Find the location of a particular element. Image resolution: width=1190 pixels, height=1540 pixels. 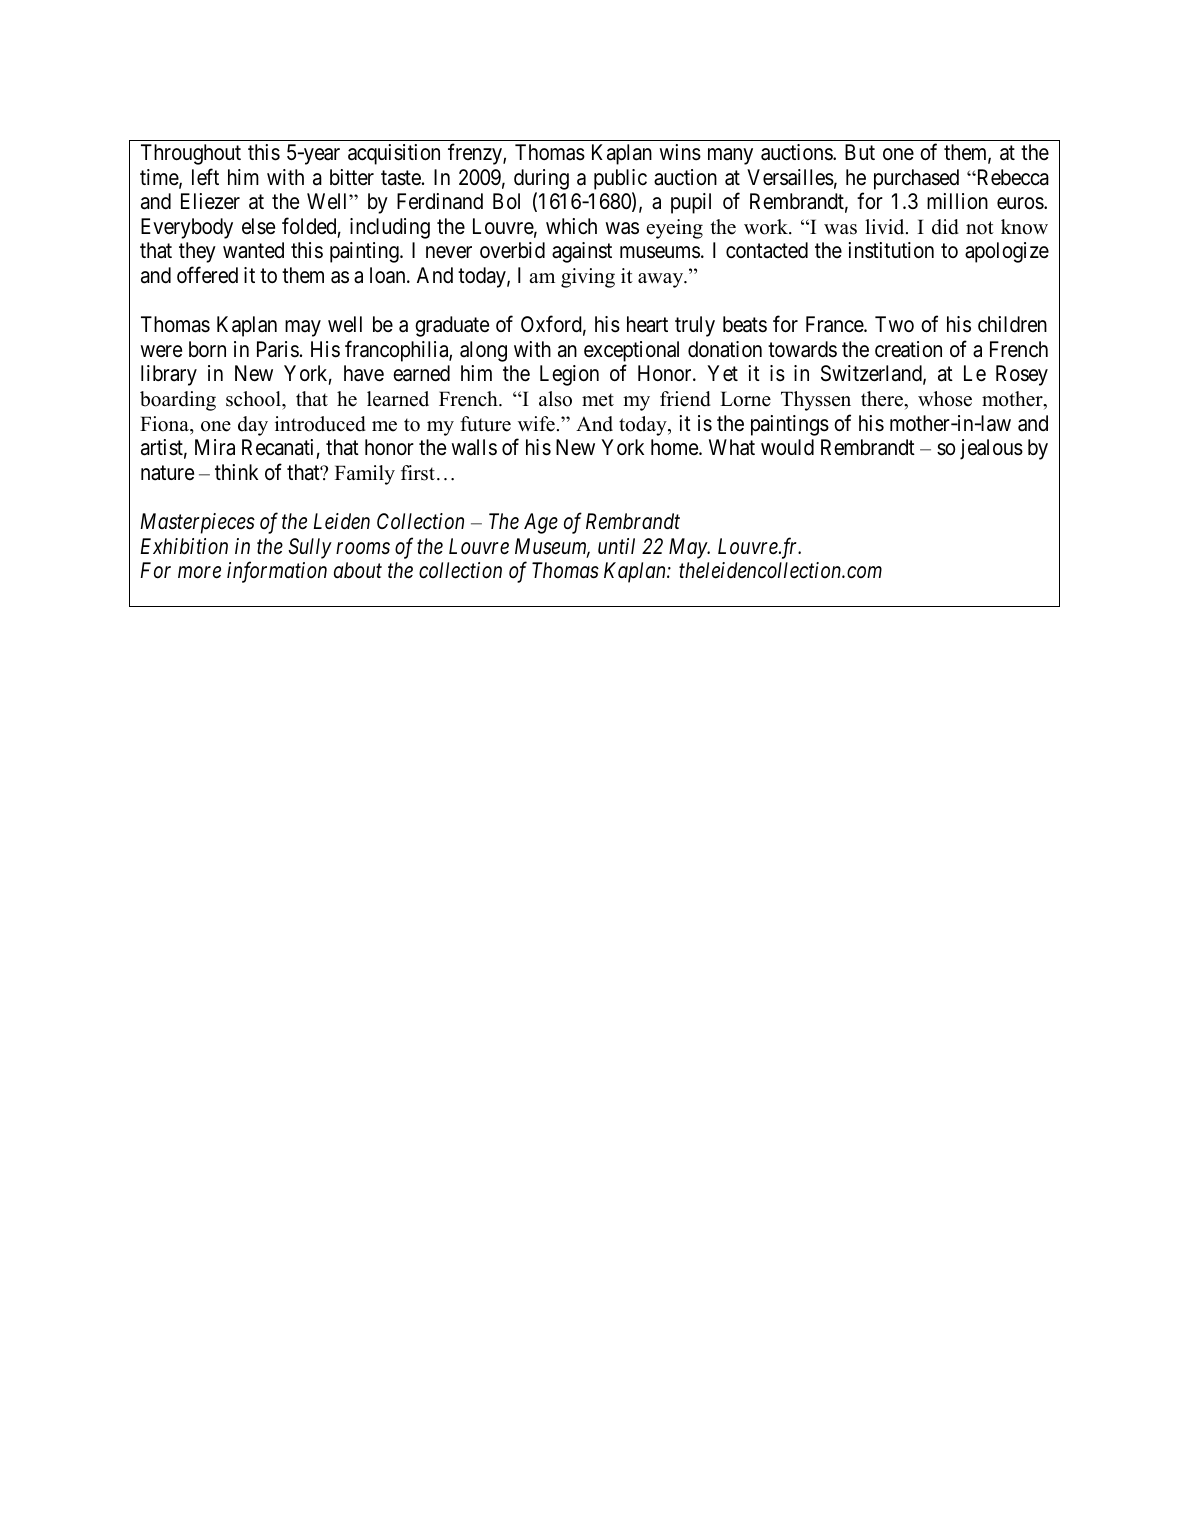

purchased is located at coordinates (916, 179).
